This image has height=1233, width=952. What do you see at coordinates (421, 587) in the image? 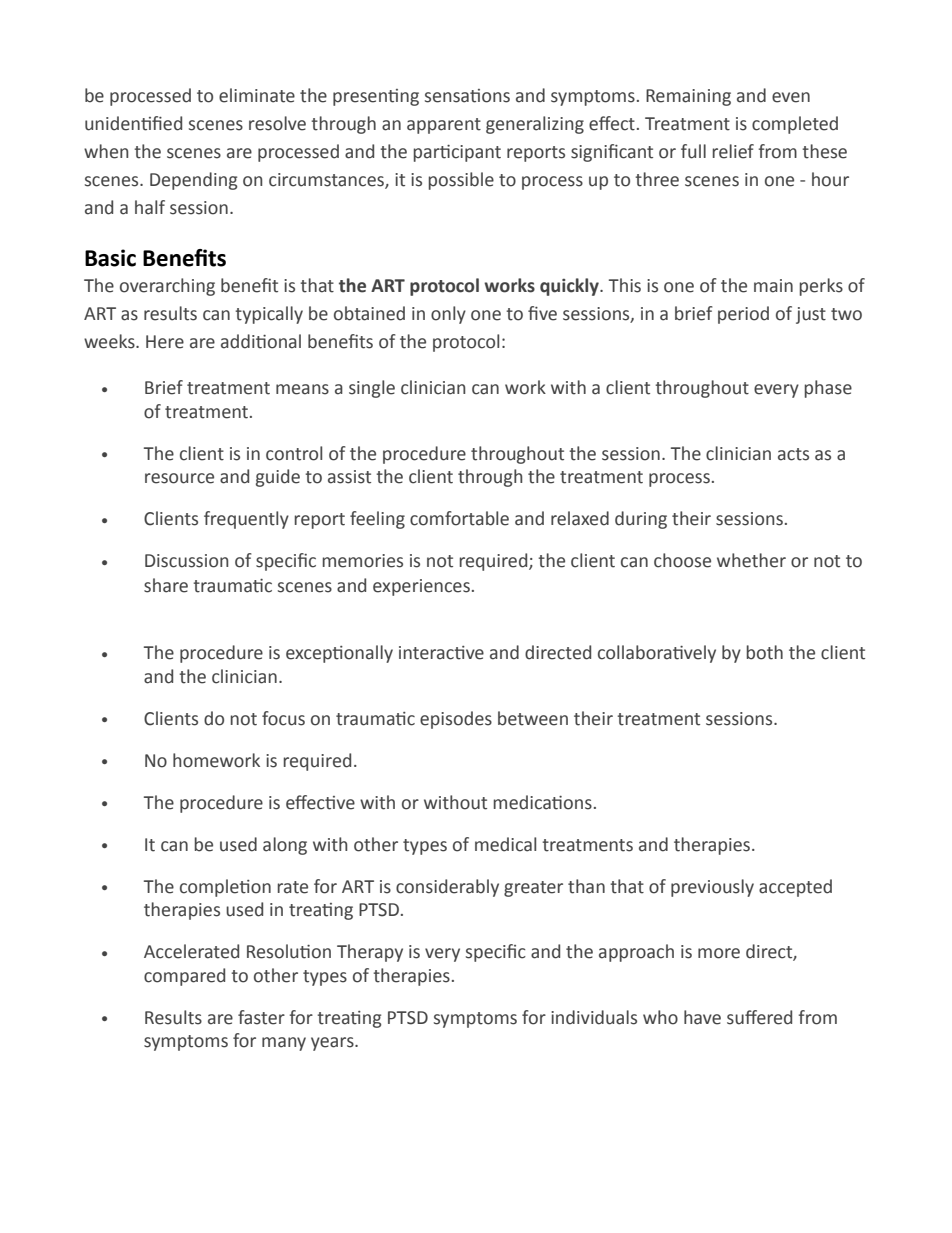
I see `experiences` at bounding box center [421, 587].
